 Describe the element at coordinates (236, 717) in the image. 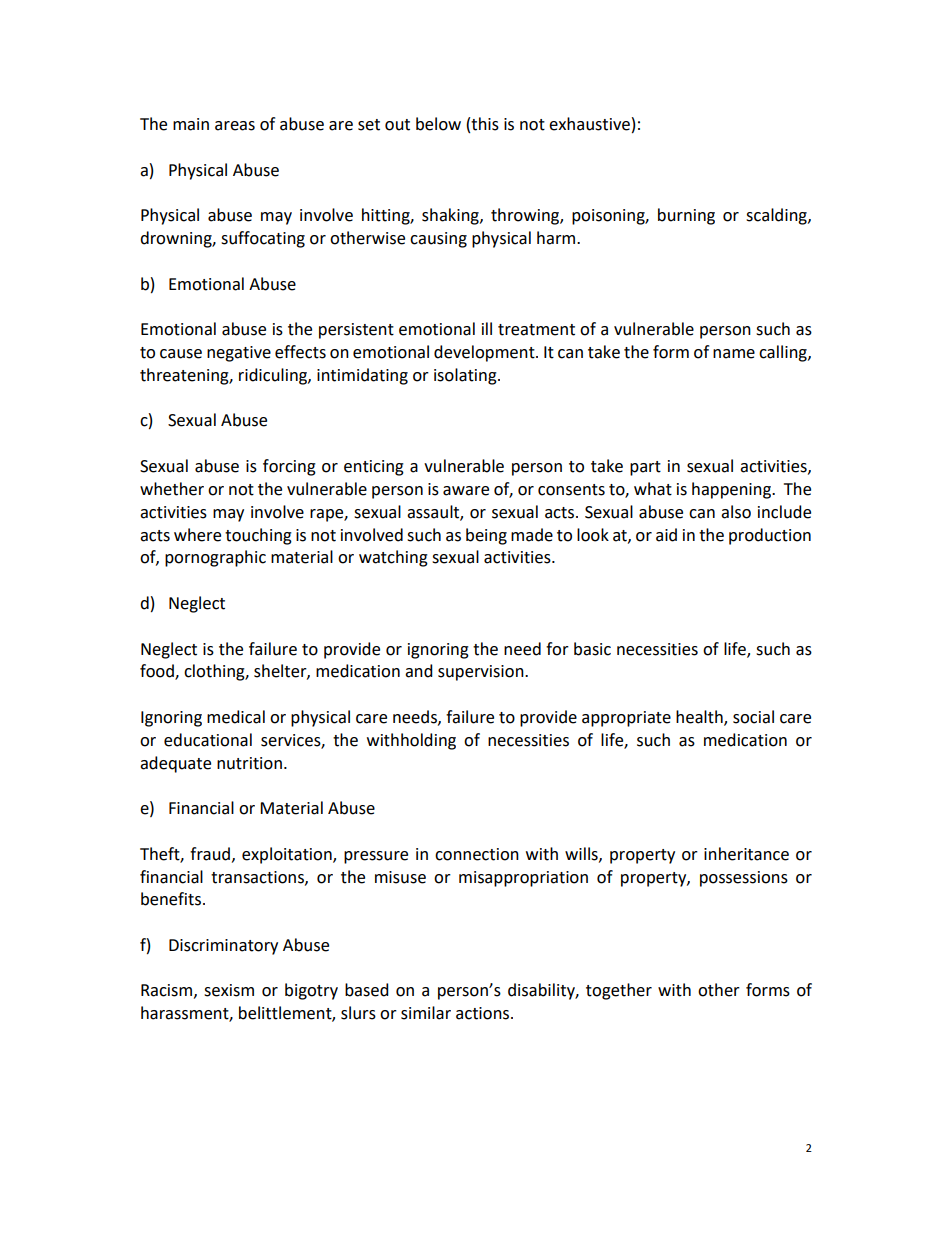

I see `medical` at that location.
